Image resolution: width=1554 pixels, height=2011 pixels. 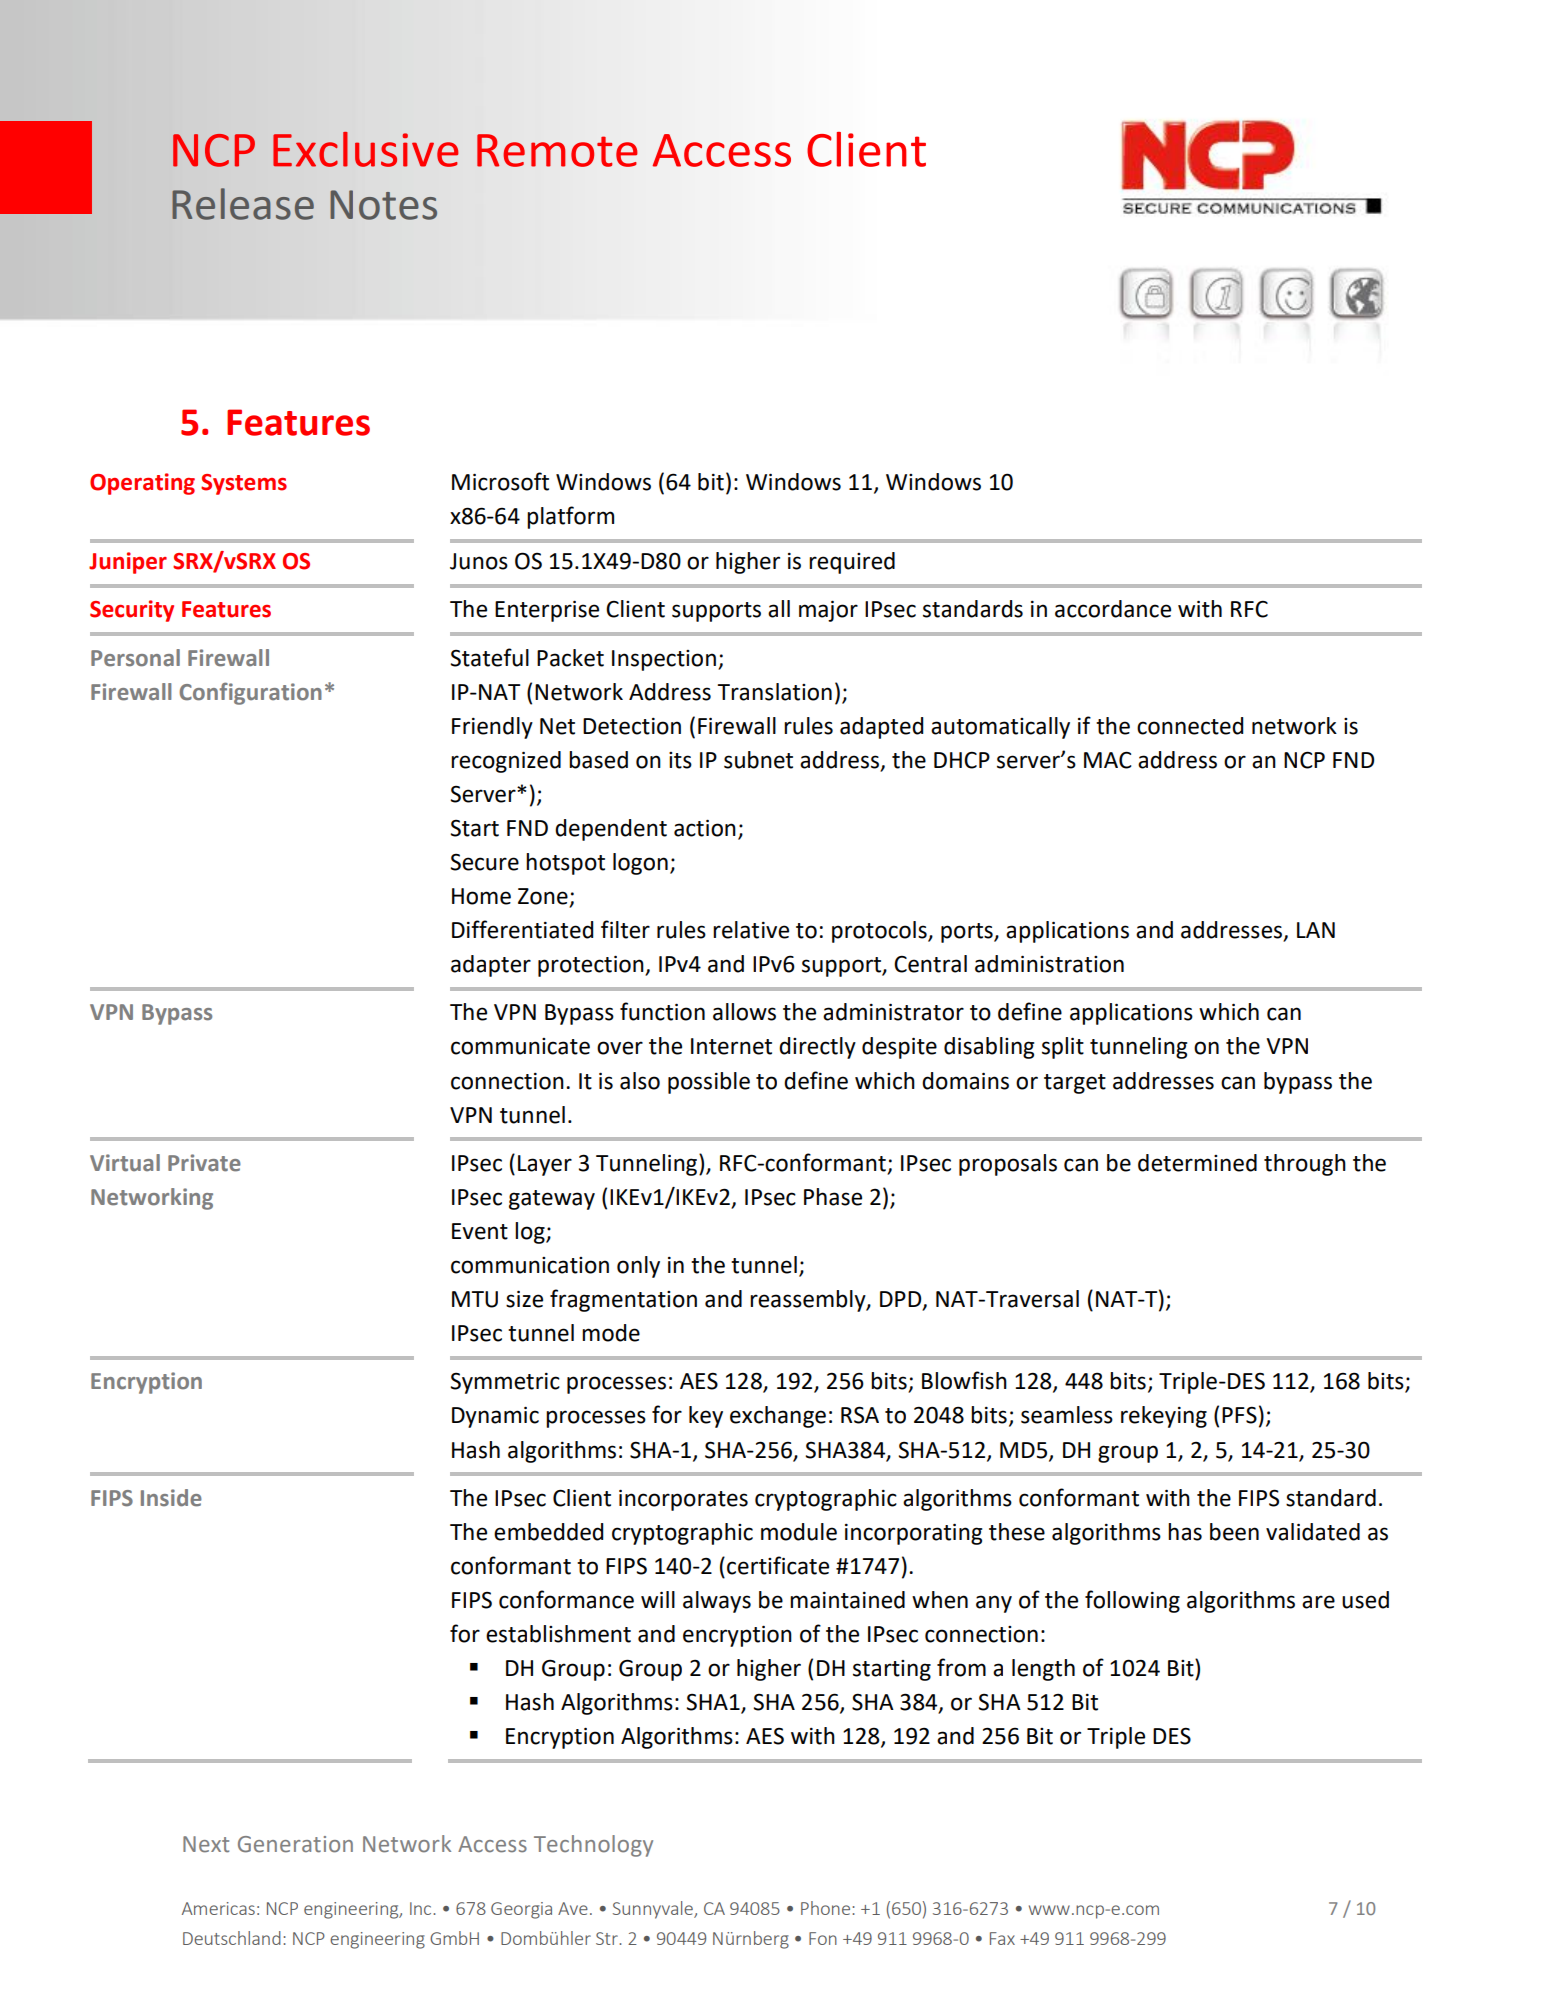 What do you see at coordinates (557, 150) in the document?
I see `Remote` at bounding box center [557, 150].
